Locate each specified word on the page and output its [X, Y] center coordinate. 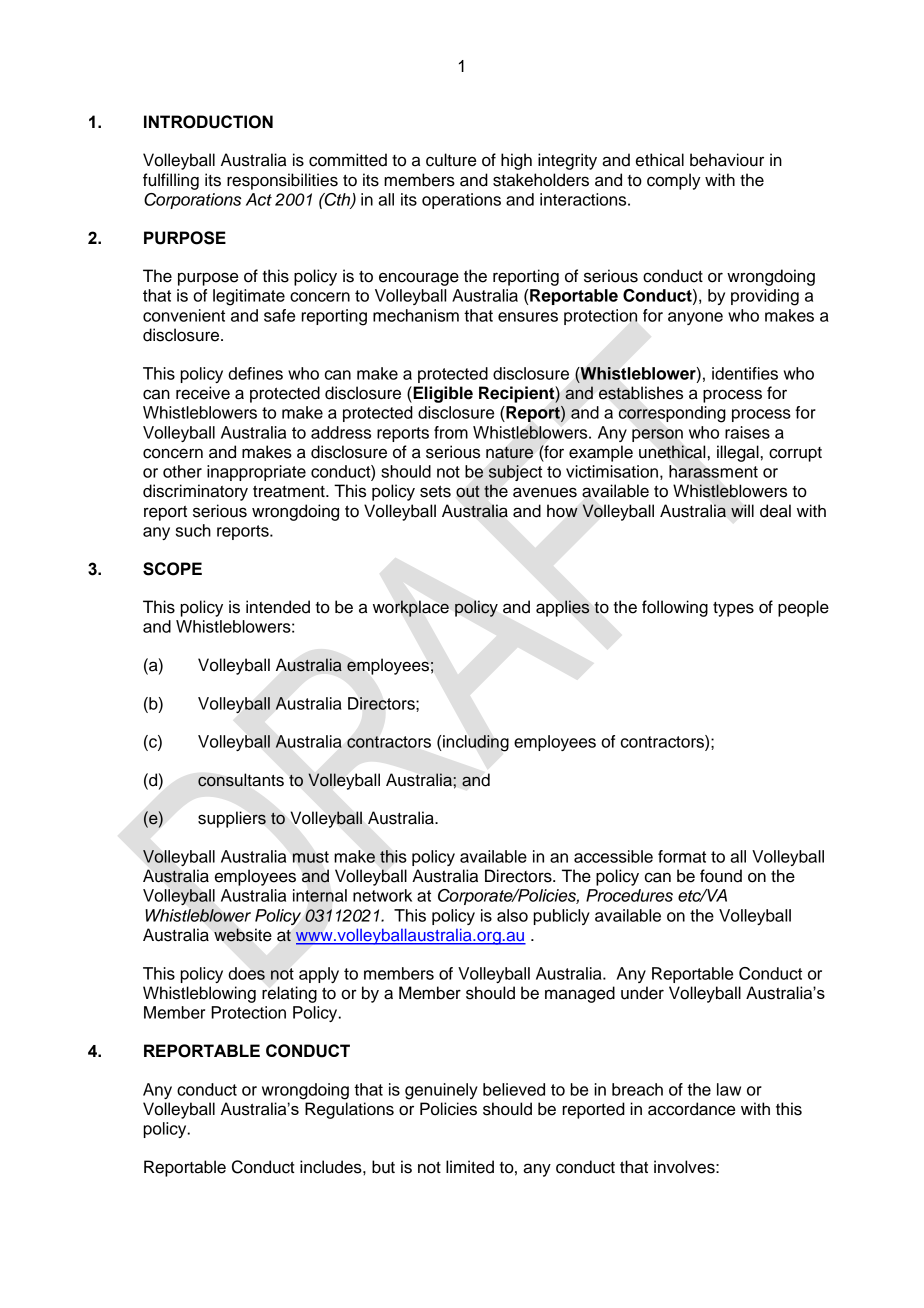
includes [332, 1167]
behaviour [727, 160]
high [516, 161]
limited [470, 1167]
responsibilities [282, 181]
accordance [691, 1109]
